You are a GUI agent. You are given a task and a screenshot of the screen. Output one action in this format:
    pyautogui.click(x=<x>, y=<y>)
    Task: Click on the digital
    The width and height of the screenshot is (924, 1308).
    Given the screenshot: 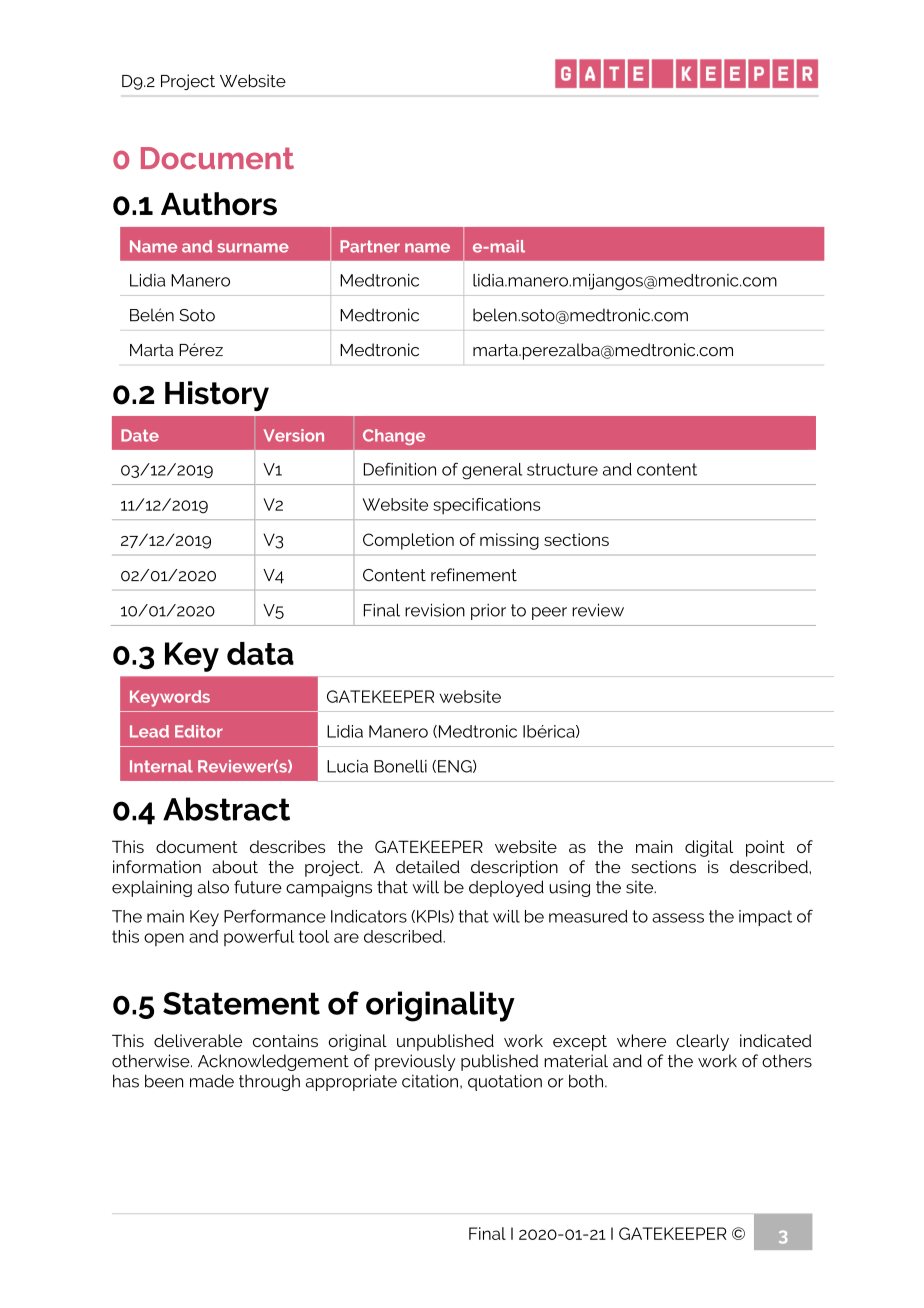 What is the action you would take?
    pyautogui.click(x=709, y=848)
